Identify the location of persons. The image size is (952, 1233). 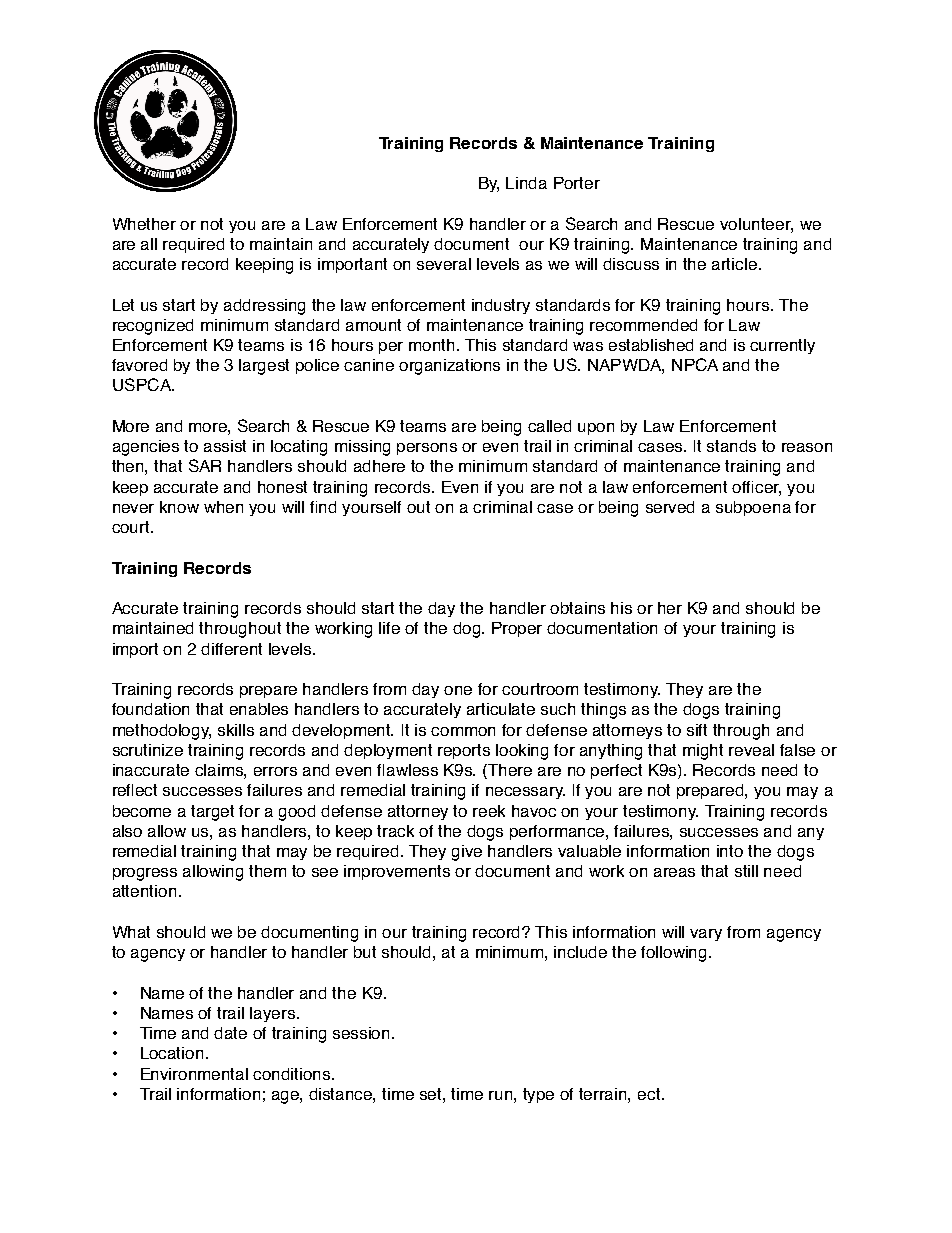
(427, 449).
